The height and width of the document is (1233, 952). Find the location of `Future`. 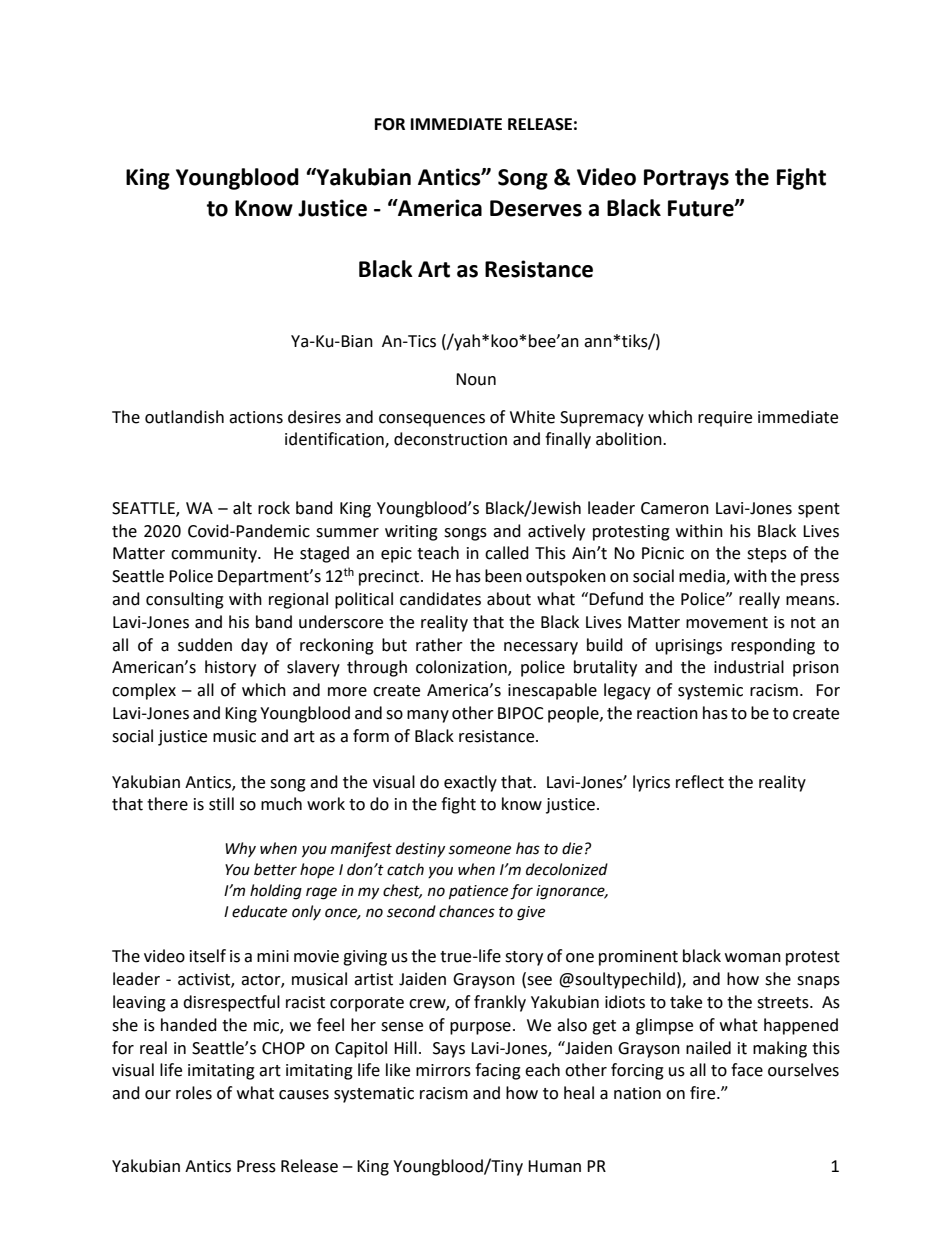

Future is located at coordinates (702, 208).
